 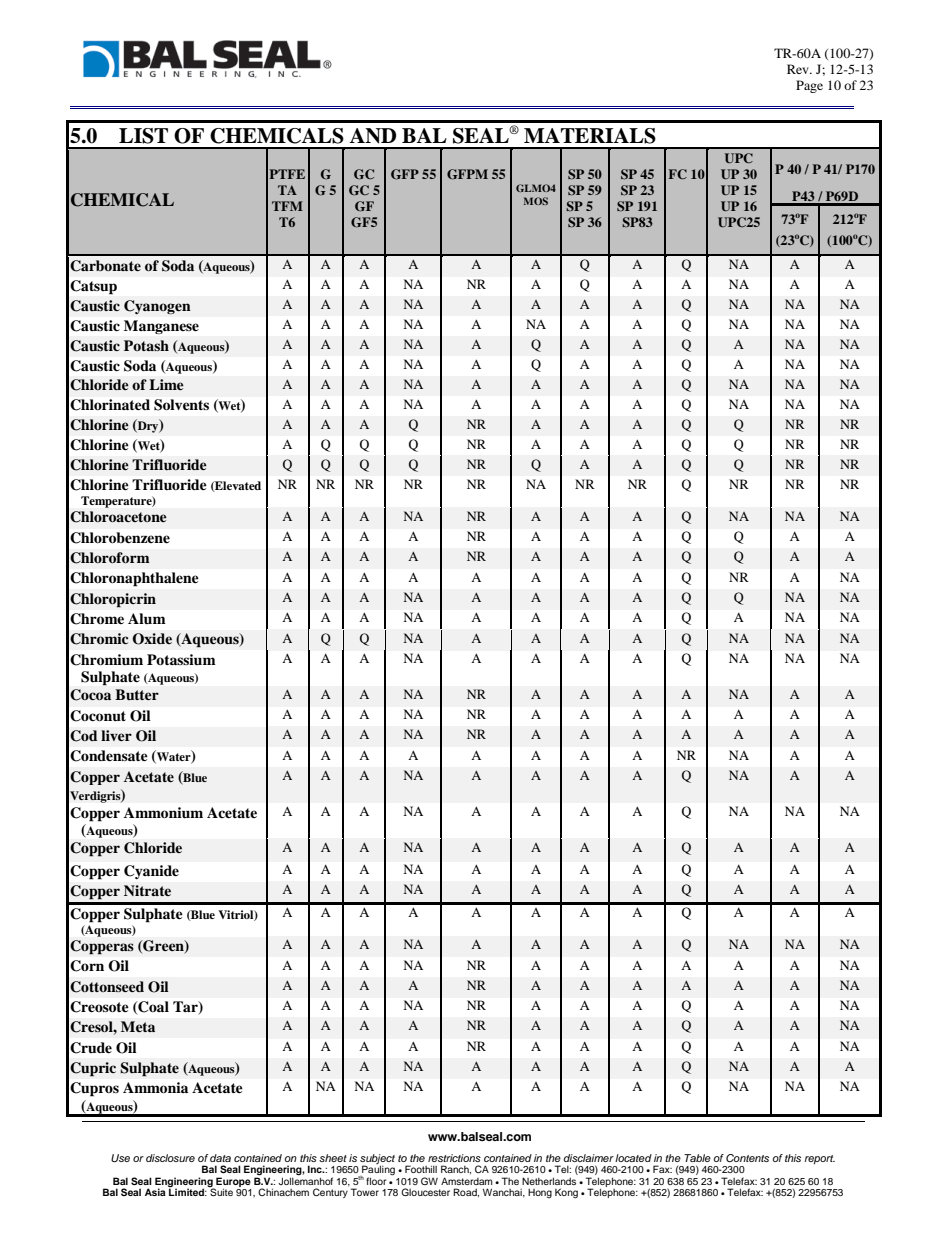 What do you see at coordinates (143, 136) in the screenshot?
I see `LIST` at bounding box center [143, 136].
